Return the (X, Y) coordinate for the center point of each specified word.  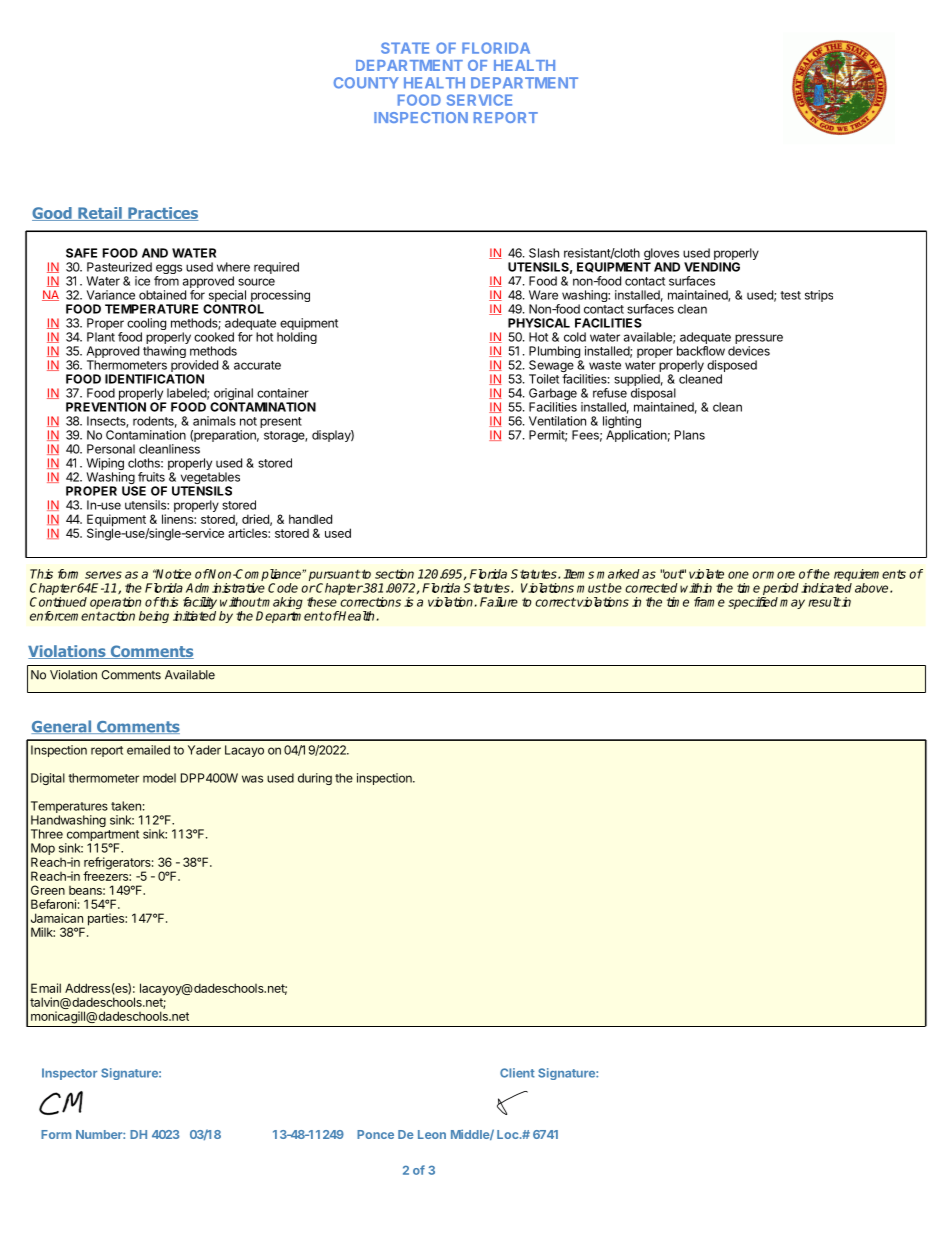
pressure (758, 340)
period (780, 590)
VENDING (712, 267)
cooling (146, 325)
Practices (162, 214)
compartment (102, 837)
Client (517, 1073)
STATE (405, 48)
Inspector (69, 1074)
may (792, 604)
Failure (499, 602)
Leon (432, 1134)
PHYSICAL (539, 323)
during (315, 779)
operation (116, 604)
